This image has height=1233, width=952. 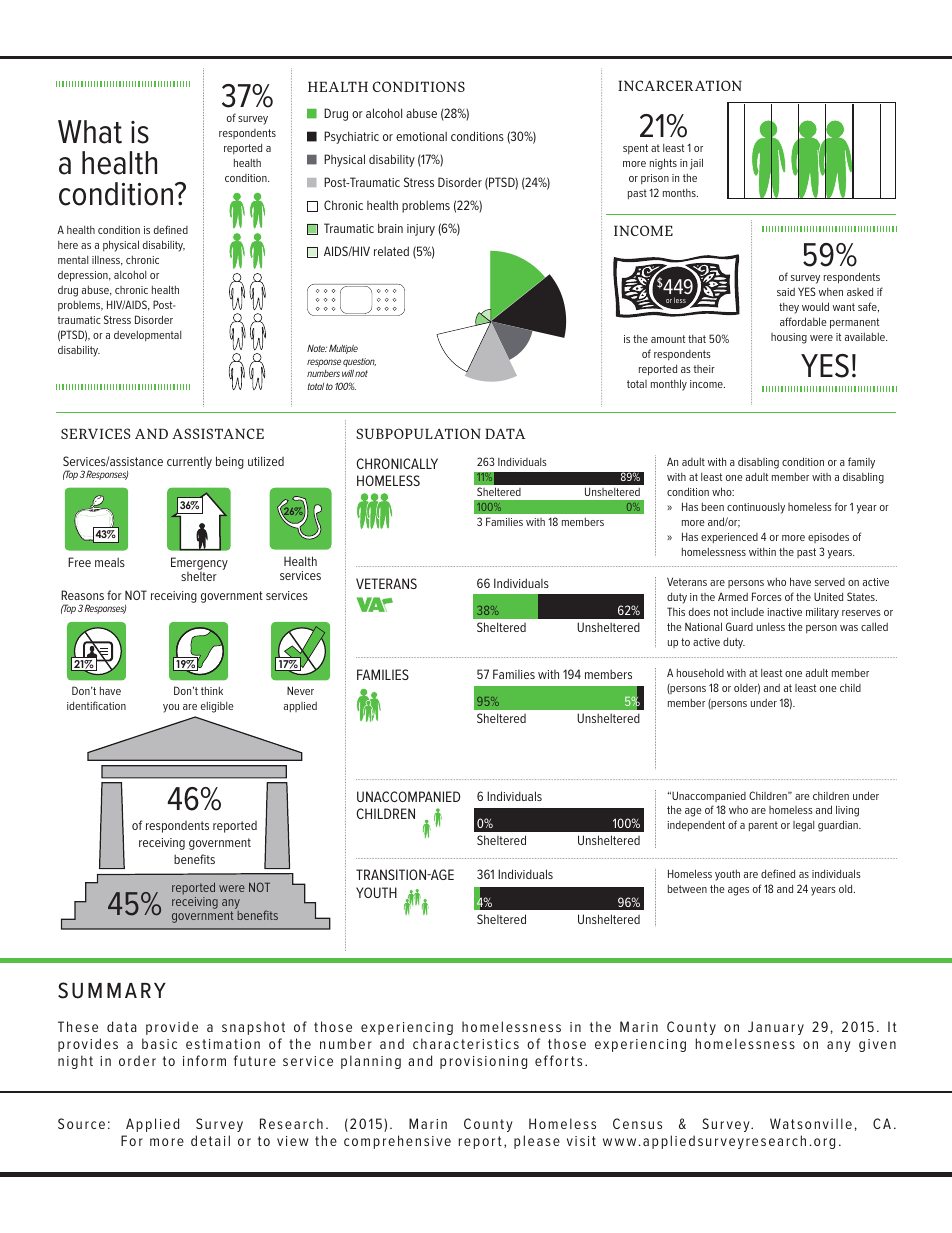 I want to click on experienced, so click(x=729, y=538).
